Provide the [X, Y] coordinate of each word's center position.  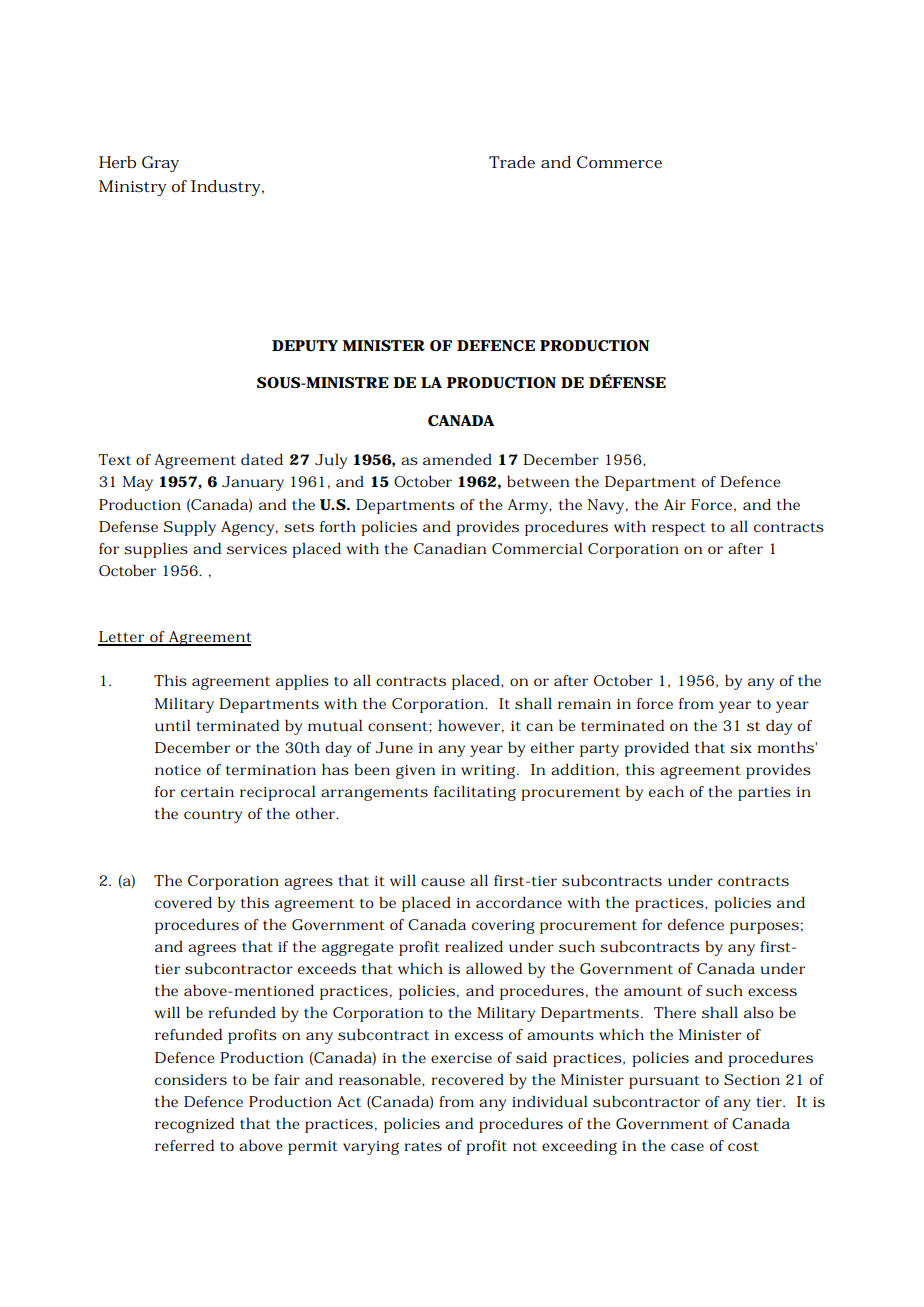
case [687, 1147]
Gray [160, 164]
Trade [512, 162]
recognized [194, 1125]
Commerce [619, 162]
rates [423, 1146]
